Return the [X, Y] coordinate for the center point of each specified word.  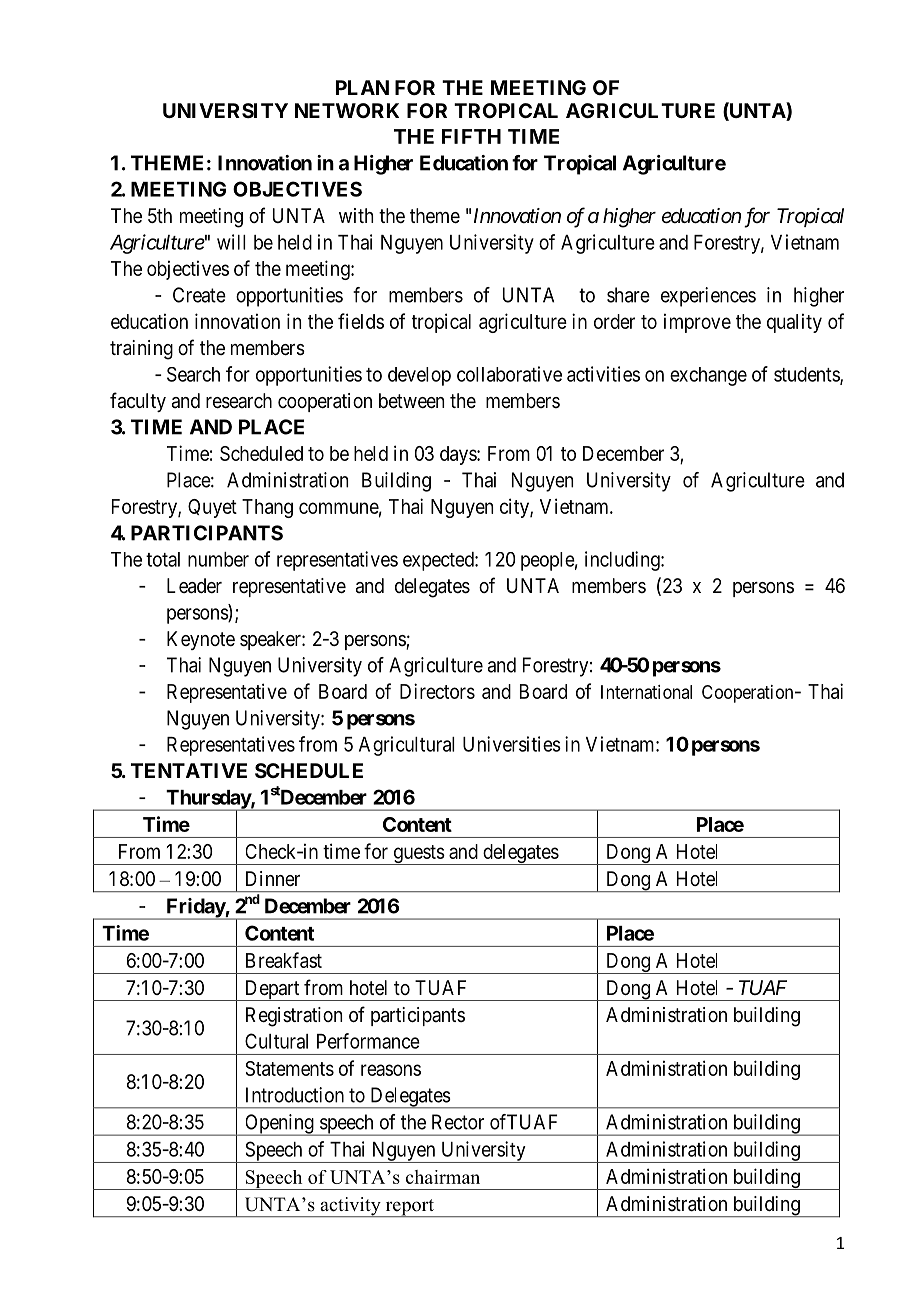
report [409, 1208]
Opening [279, 1125]
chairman [443, 1177]
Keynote [201, 640]
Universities [512, 744]
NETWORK [347, 110]
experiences [708, 297]
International [646, 692]
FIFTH [471, 136]
